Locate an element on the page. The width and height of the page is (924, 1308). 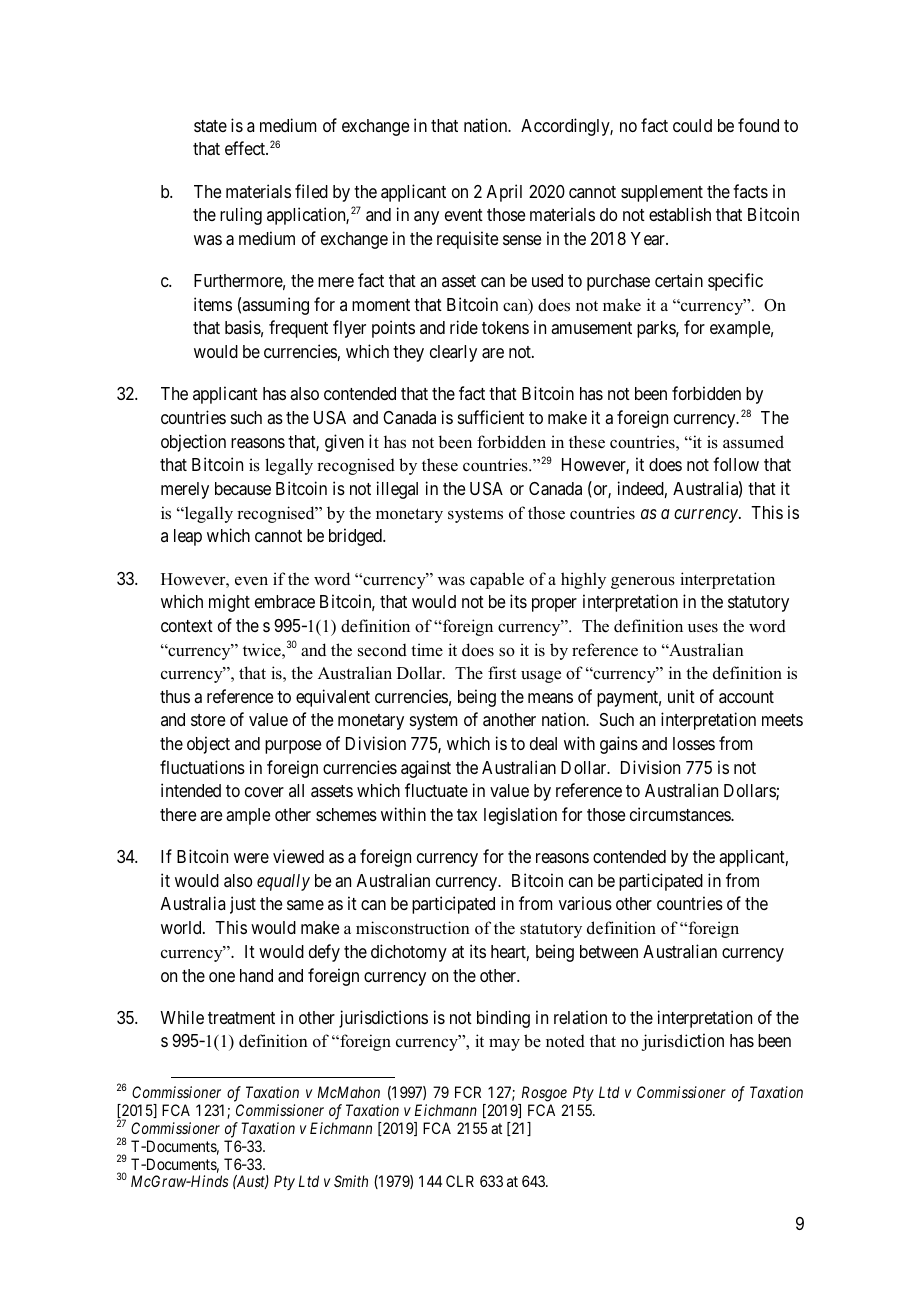
could is located at coordinates (692, 125).
